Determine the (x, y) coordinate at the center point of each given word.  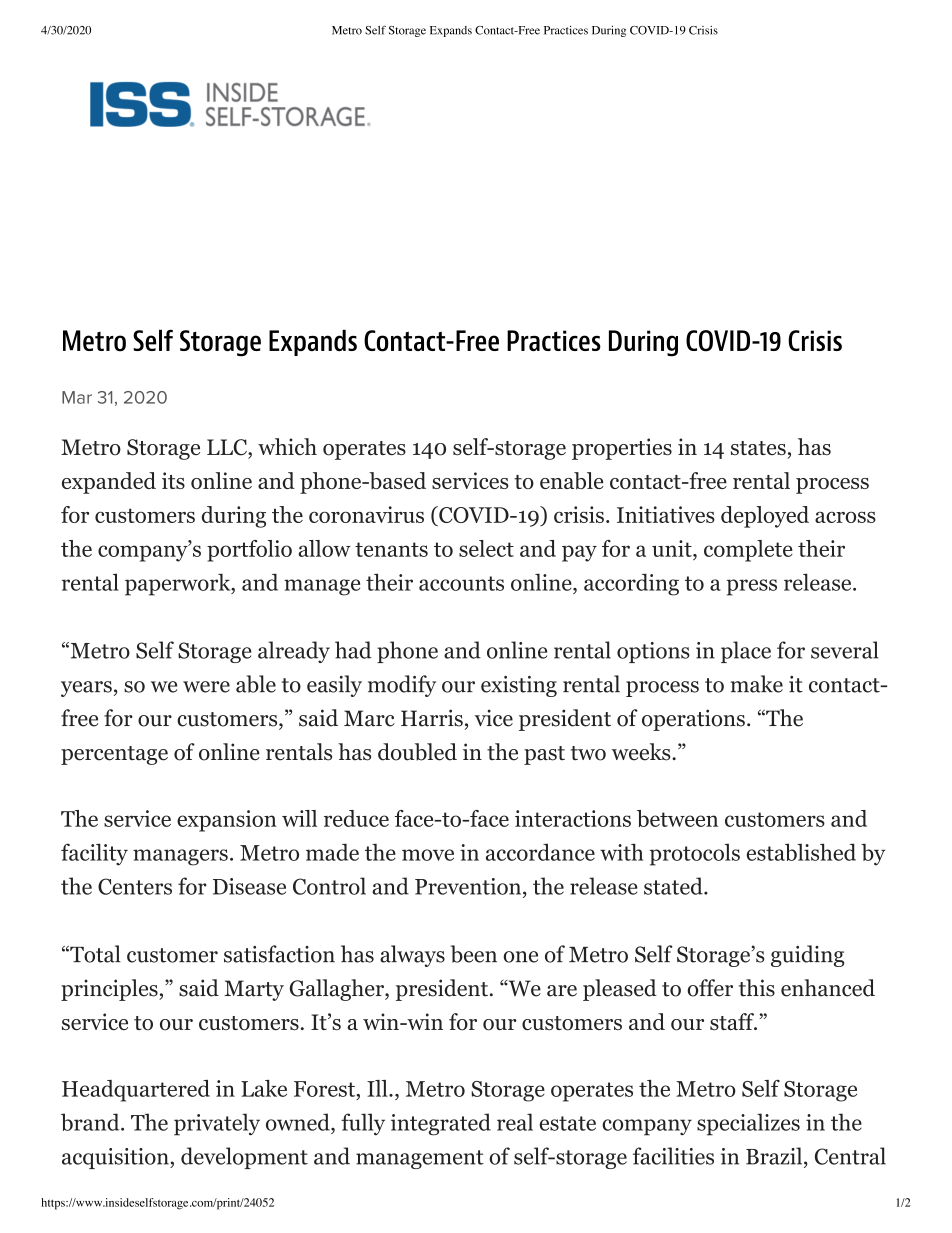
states (758, 448)
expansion (227, 821)
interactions (573, 818)
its (173, 480)
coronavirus (366, 514)
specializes (748, 1124)
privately (217, 1124)
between (677, 818)
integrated (441, 1124)
